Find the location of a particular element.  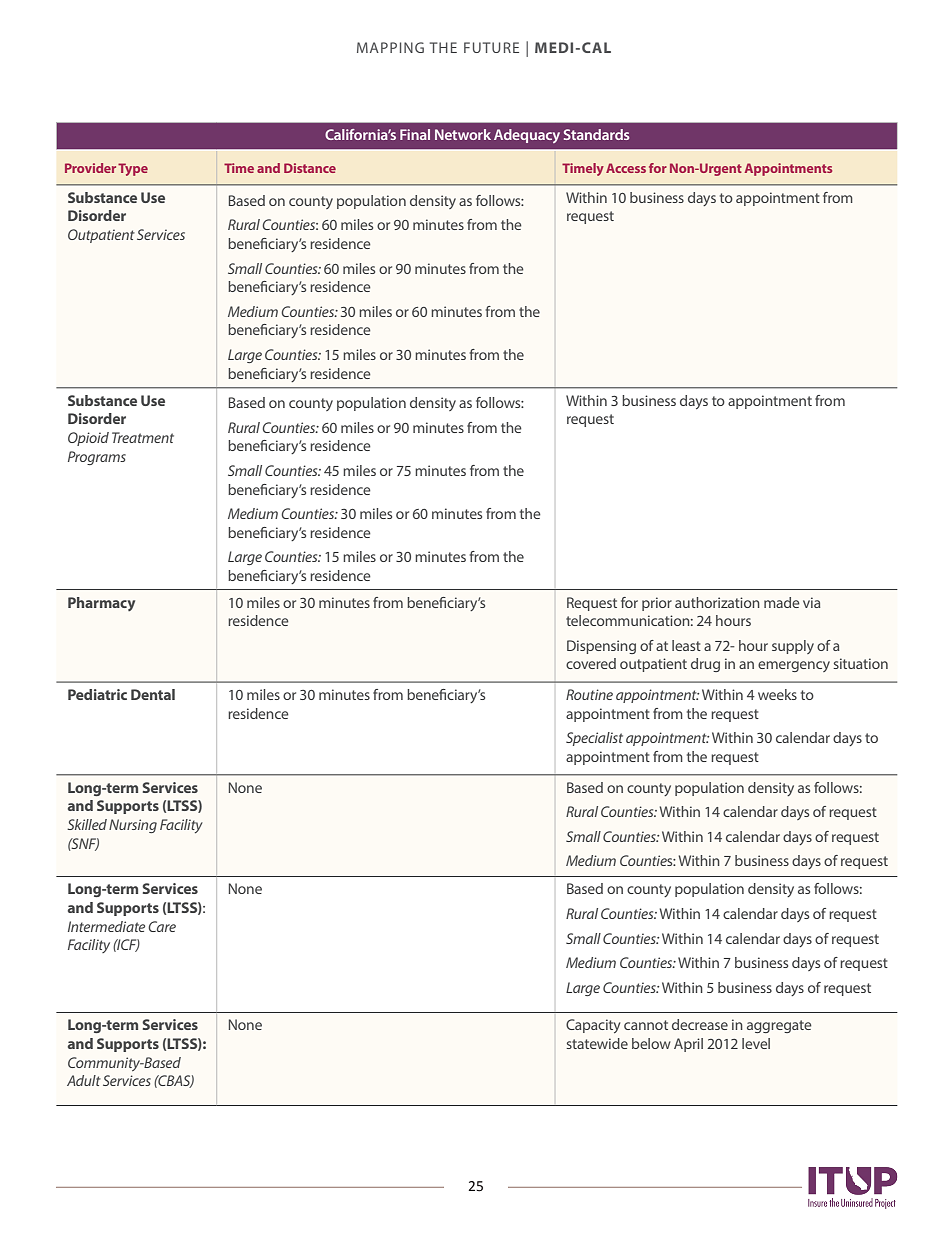

statewide is located at coordinates (597, 1043).
